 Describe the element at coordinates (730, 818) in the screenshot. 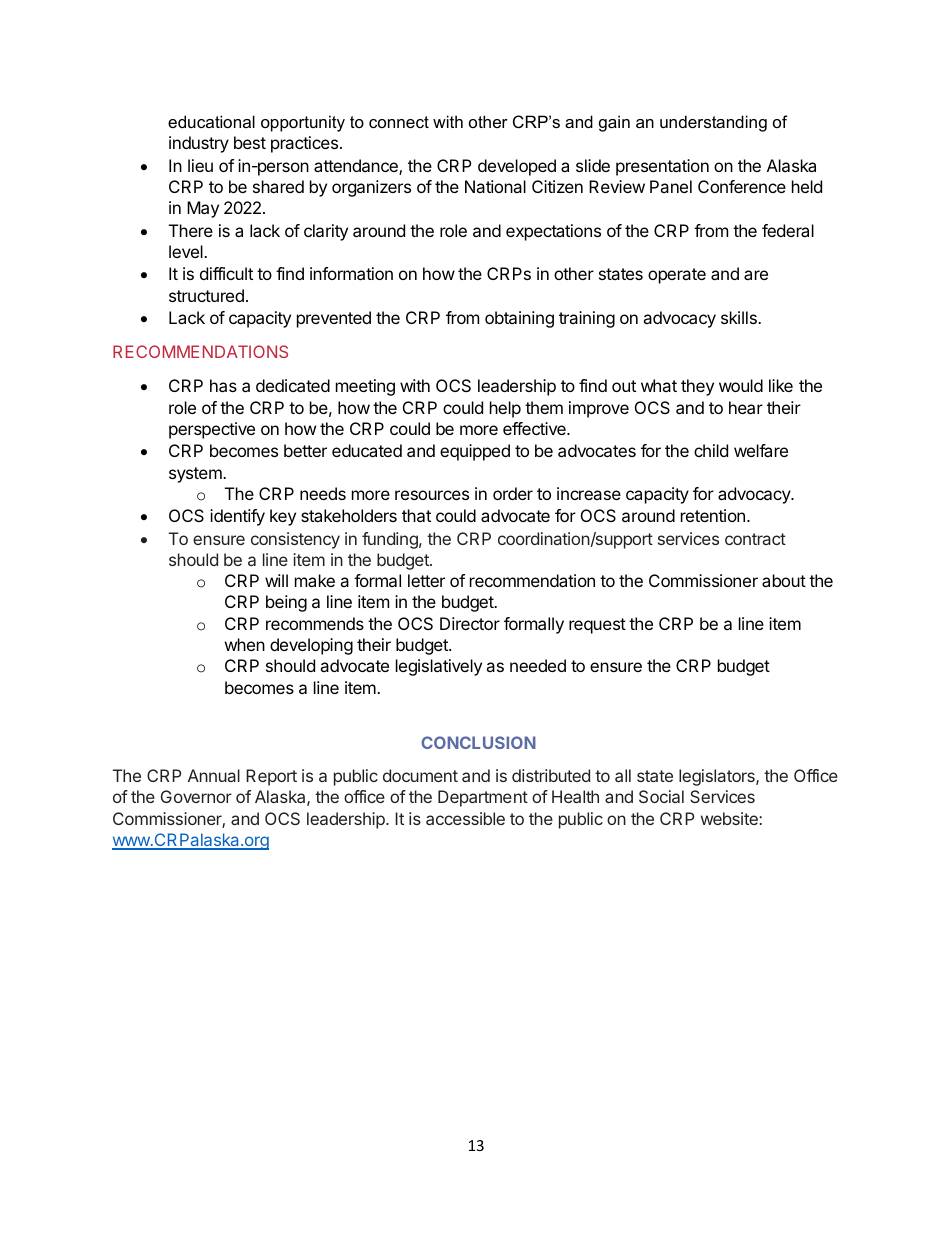

I see `website` at that location.
